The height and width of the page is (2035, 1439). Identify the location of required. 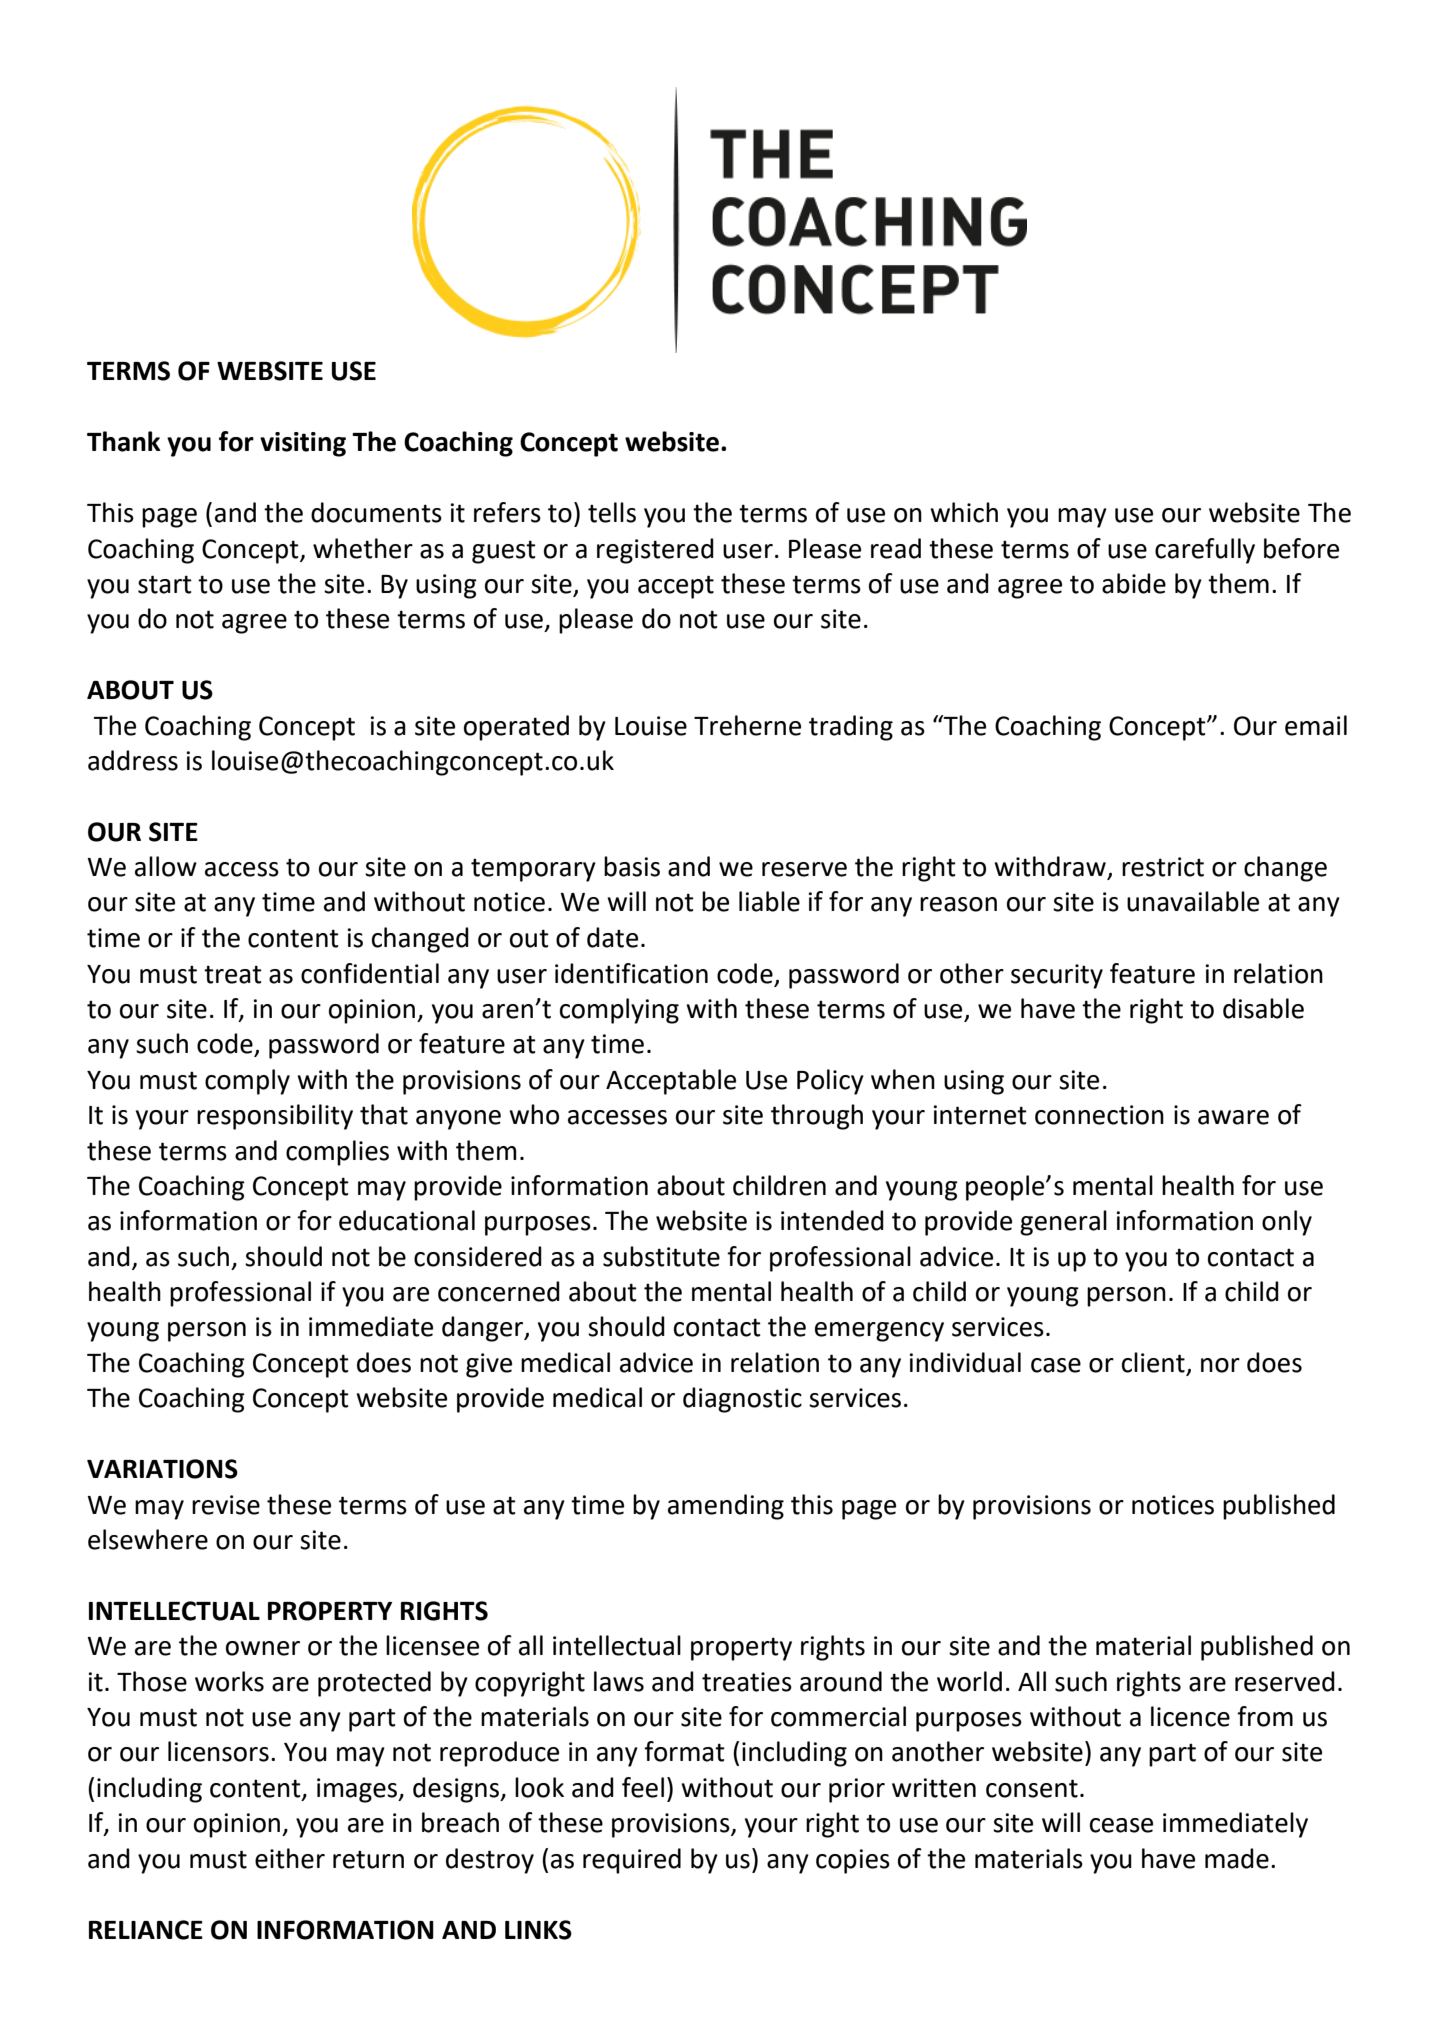
(632, 1861).
